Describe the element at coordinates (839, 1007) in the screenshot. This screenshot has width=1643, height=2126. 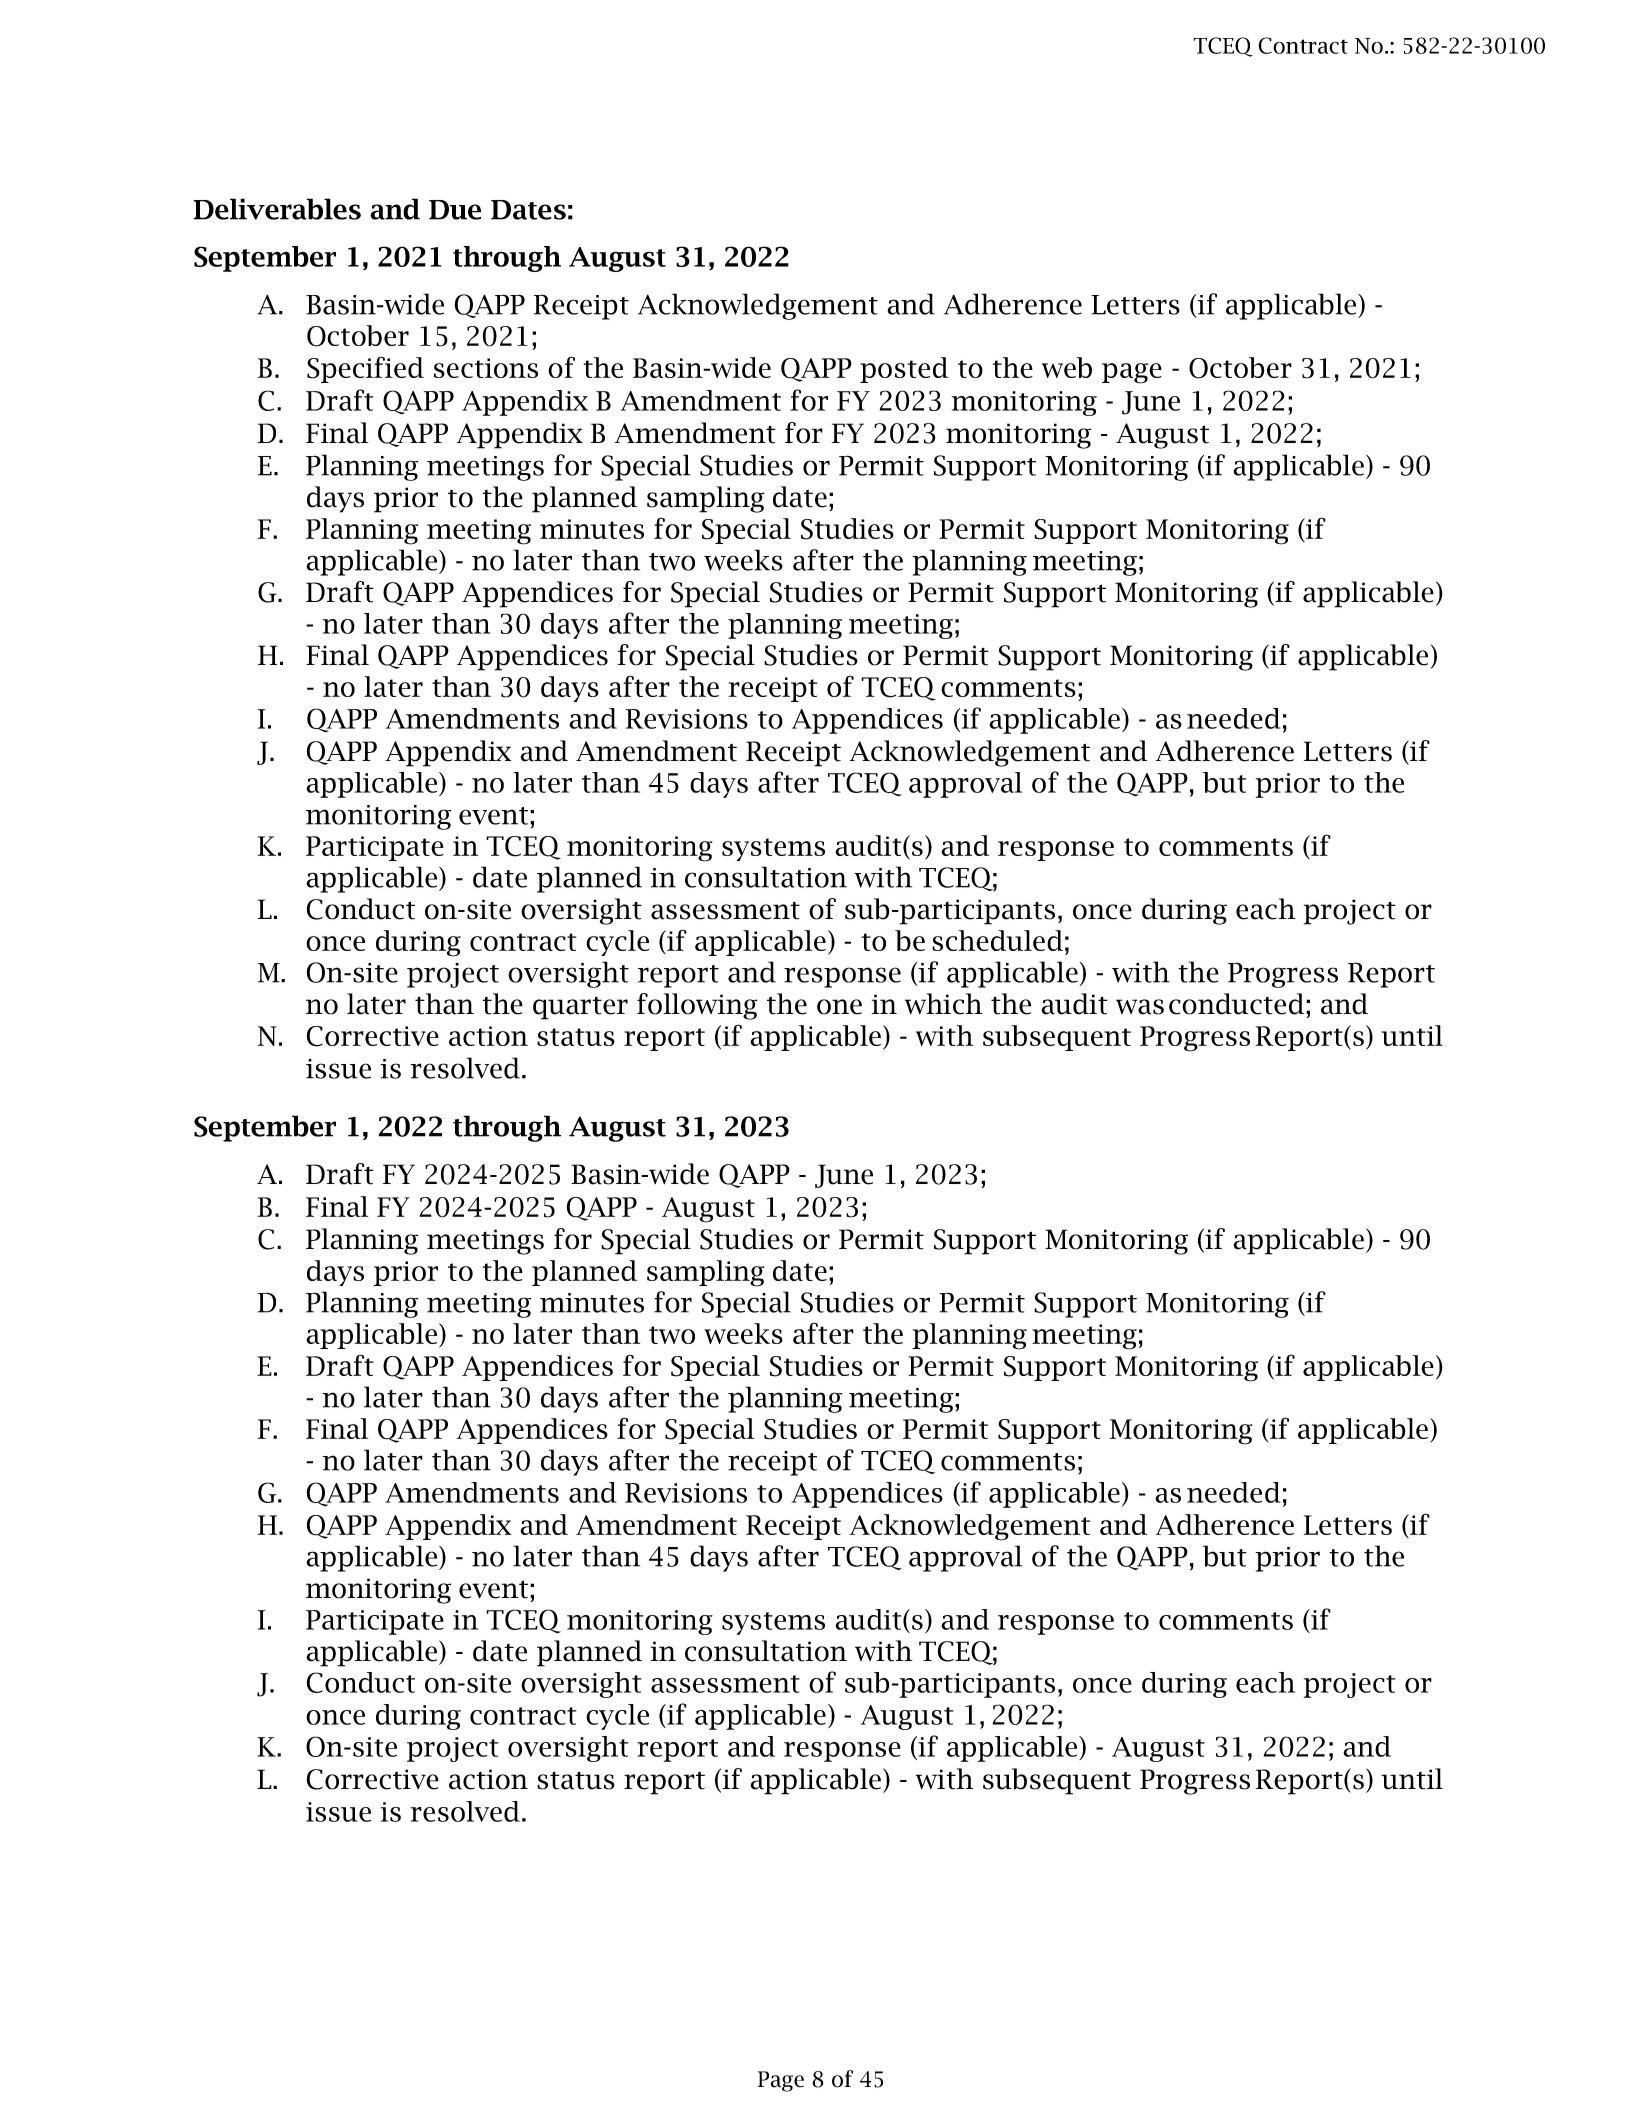
I see `one` at that location.
